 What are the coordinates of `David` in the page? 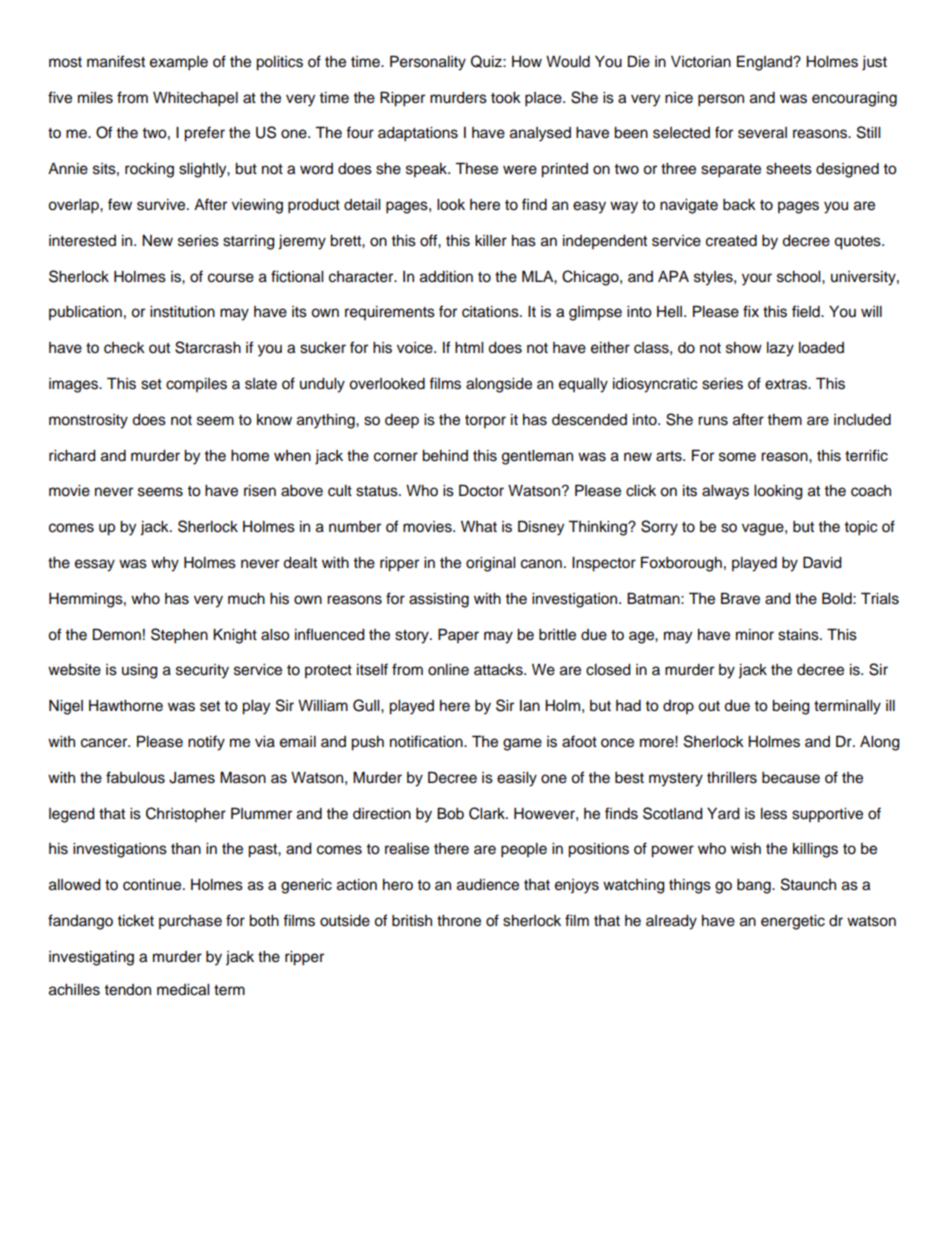 It's located at (822, 562).
